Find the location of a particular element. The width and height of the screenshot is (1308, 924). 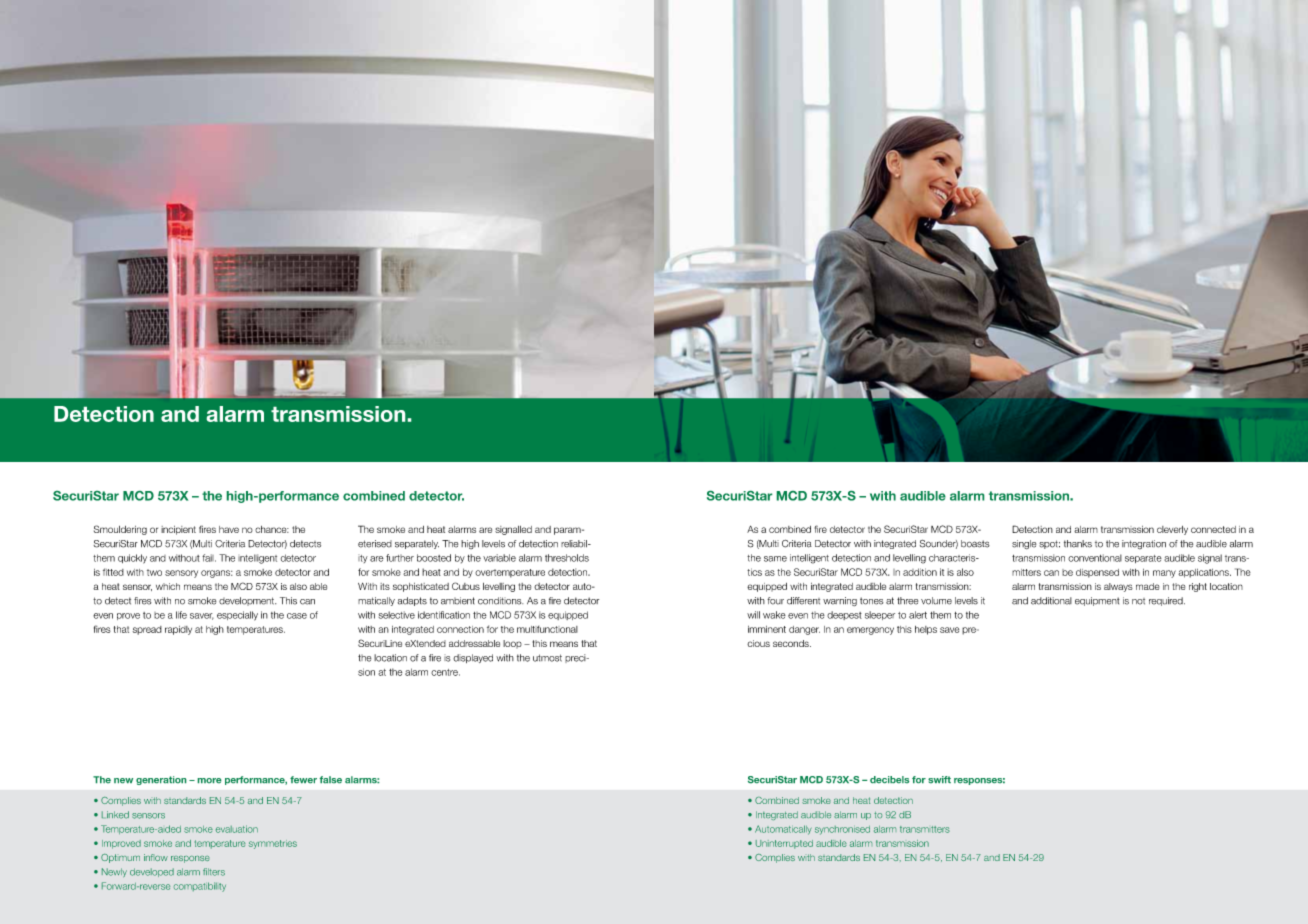

synchronised is located at coordinates (842, 830).
